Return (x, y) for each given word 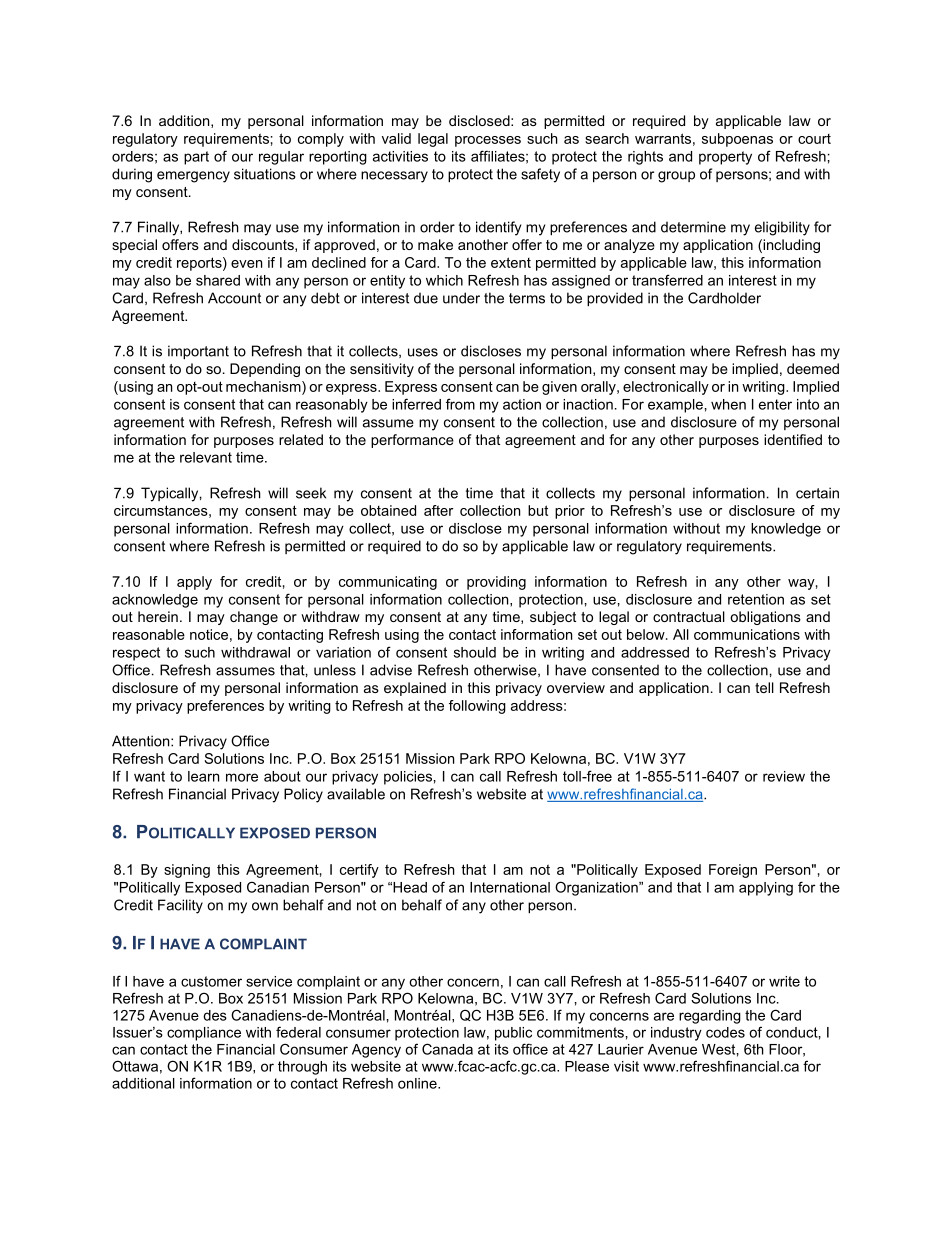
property (725, 158)
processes (488, 141)
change (254, 618)
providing (496, 583)
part (196, 158)
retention (756, 599)
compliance (204, 1034)
